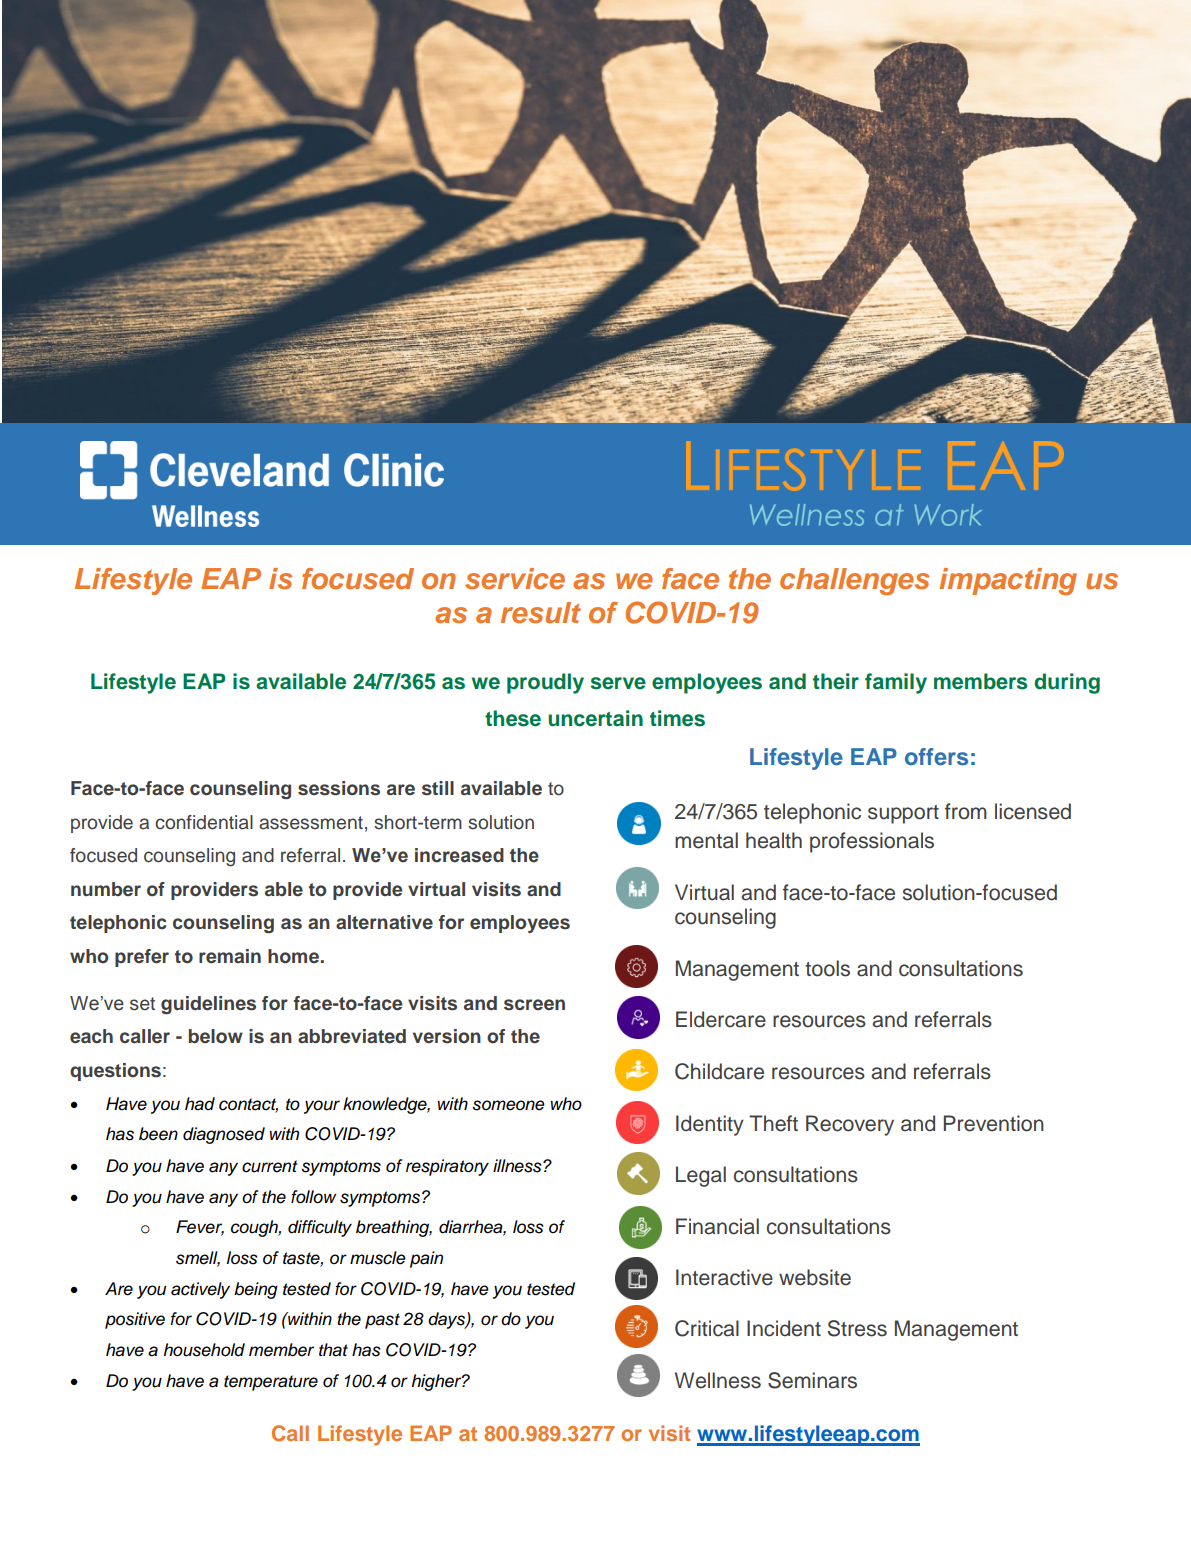 The width and height of the image is (1191, 1542). I want to click on result, so click(541, 613).
